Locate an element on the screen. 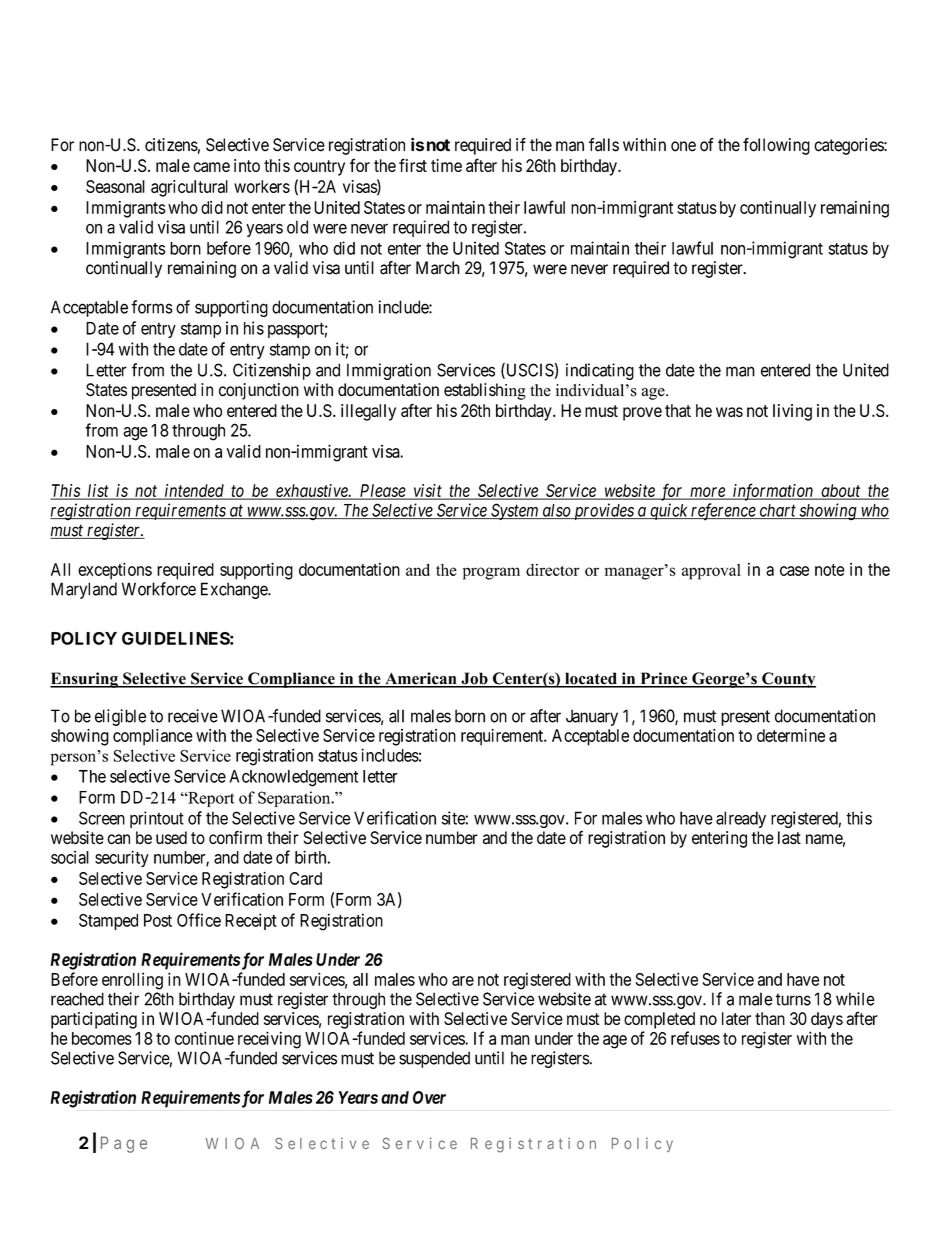 The height and width of the screenshot is (1233, 952). following is located at coordinates (776, 146).
